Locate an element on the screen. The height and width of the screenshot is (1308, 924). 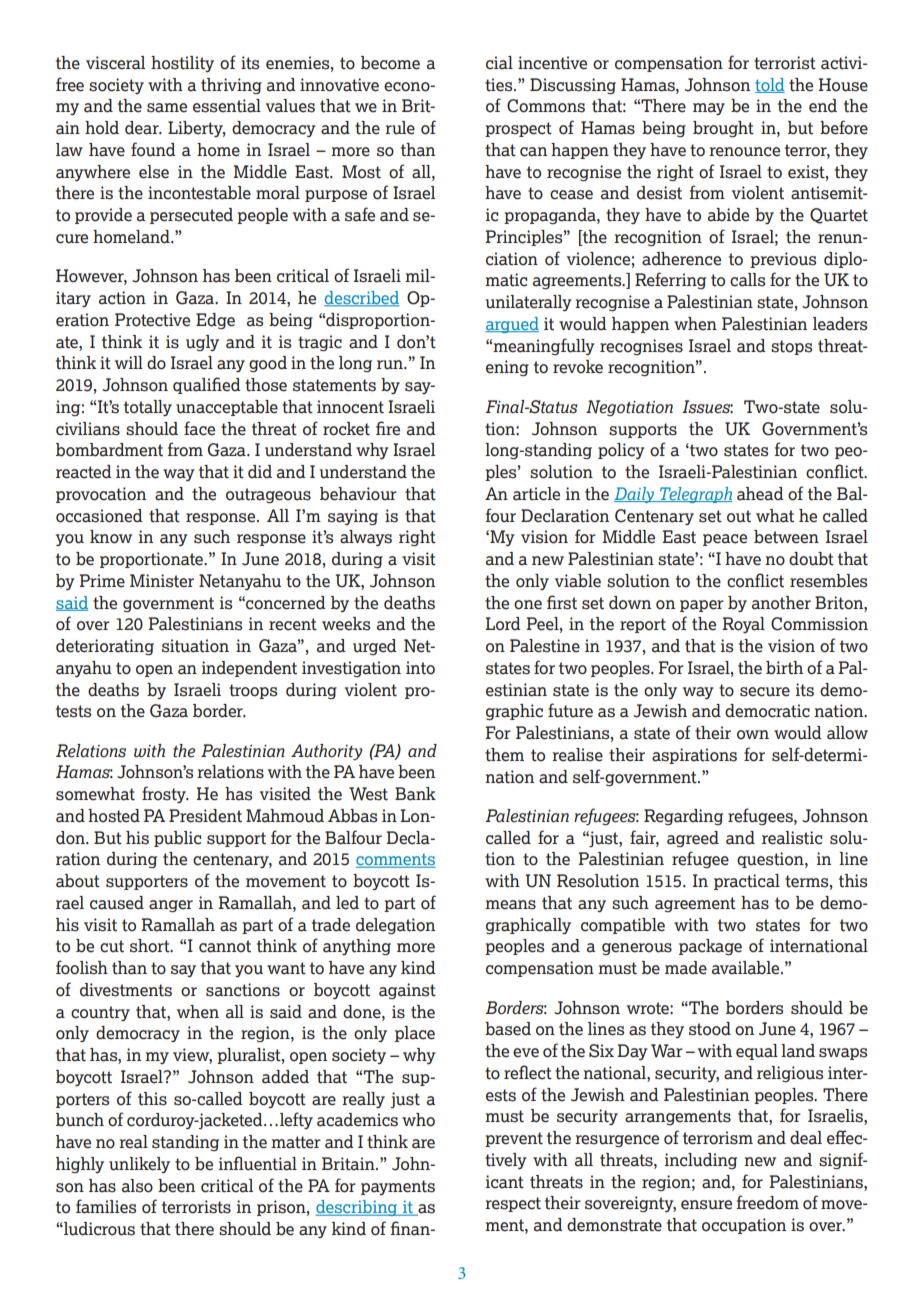
Royal is located at coordinates (743, 625).
